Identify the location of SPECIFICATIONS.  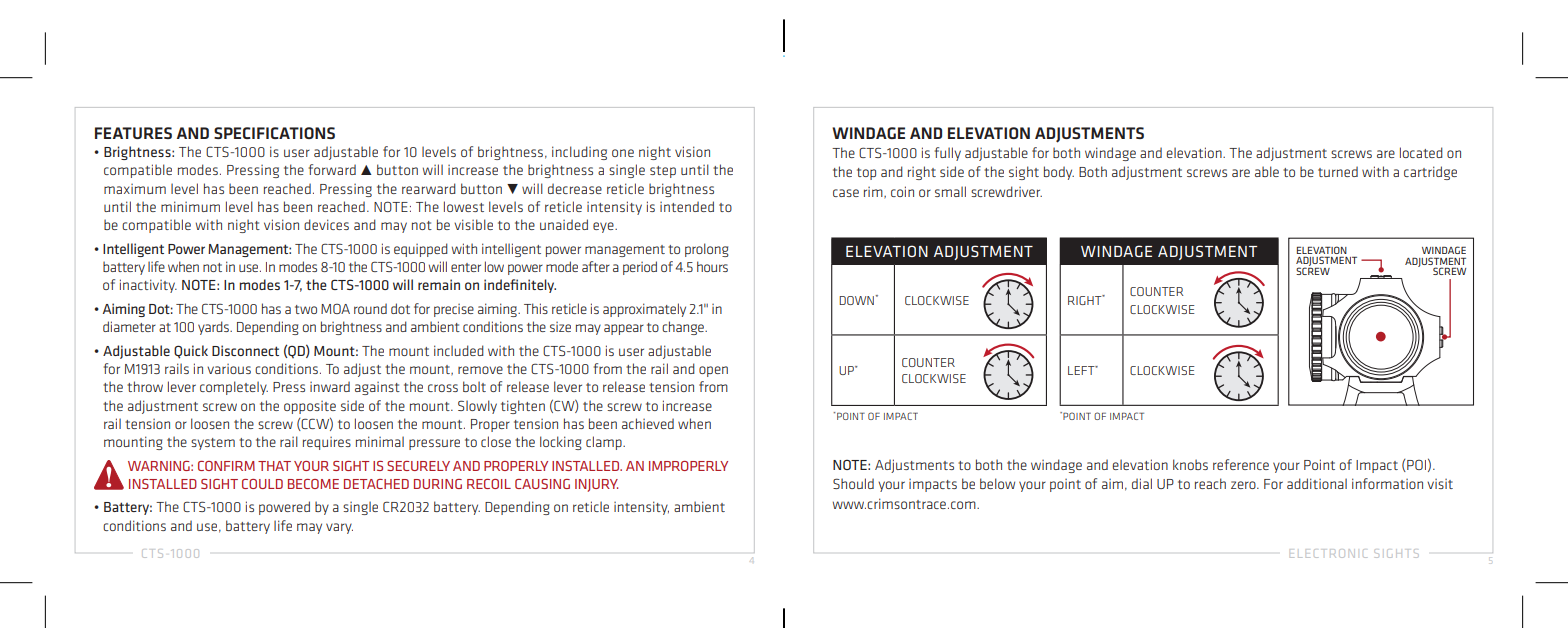
(274, 133).
